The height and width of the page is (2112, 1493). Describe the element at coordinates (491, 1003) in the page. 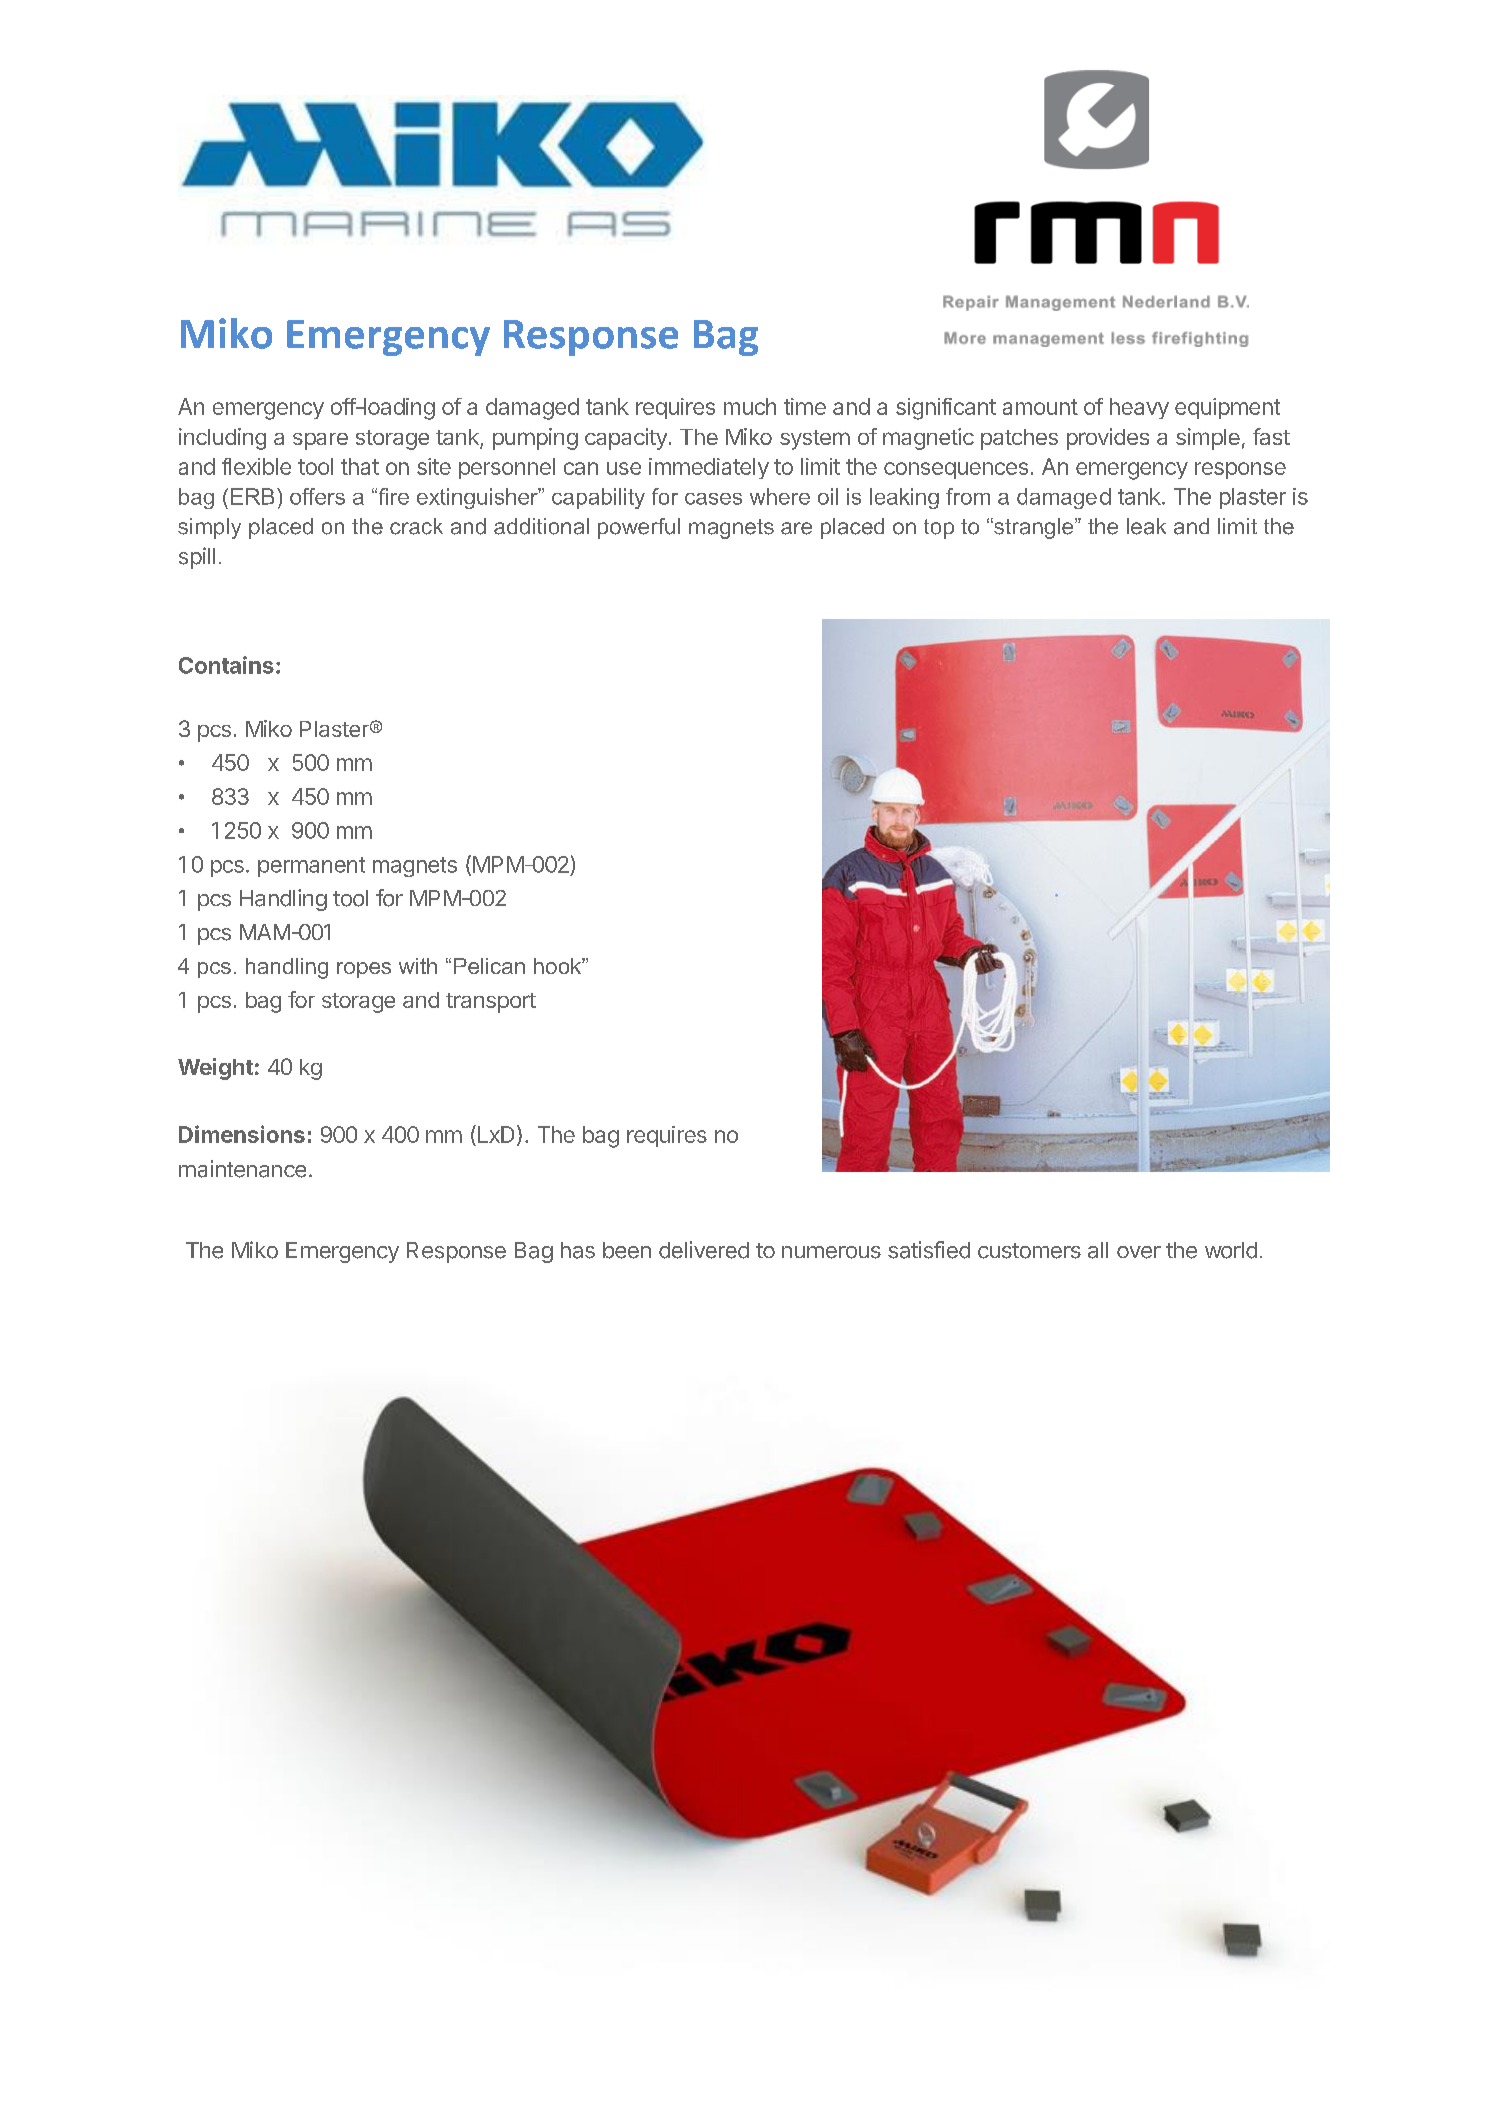

I see `transport` at that location.
